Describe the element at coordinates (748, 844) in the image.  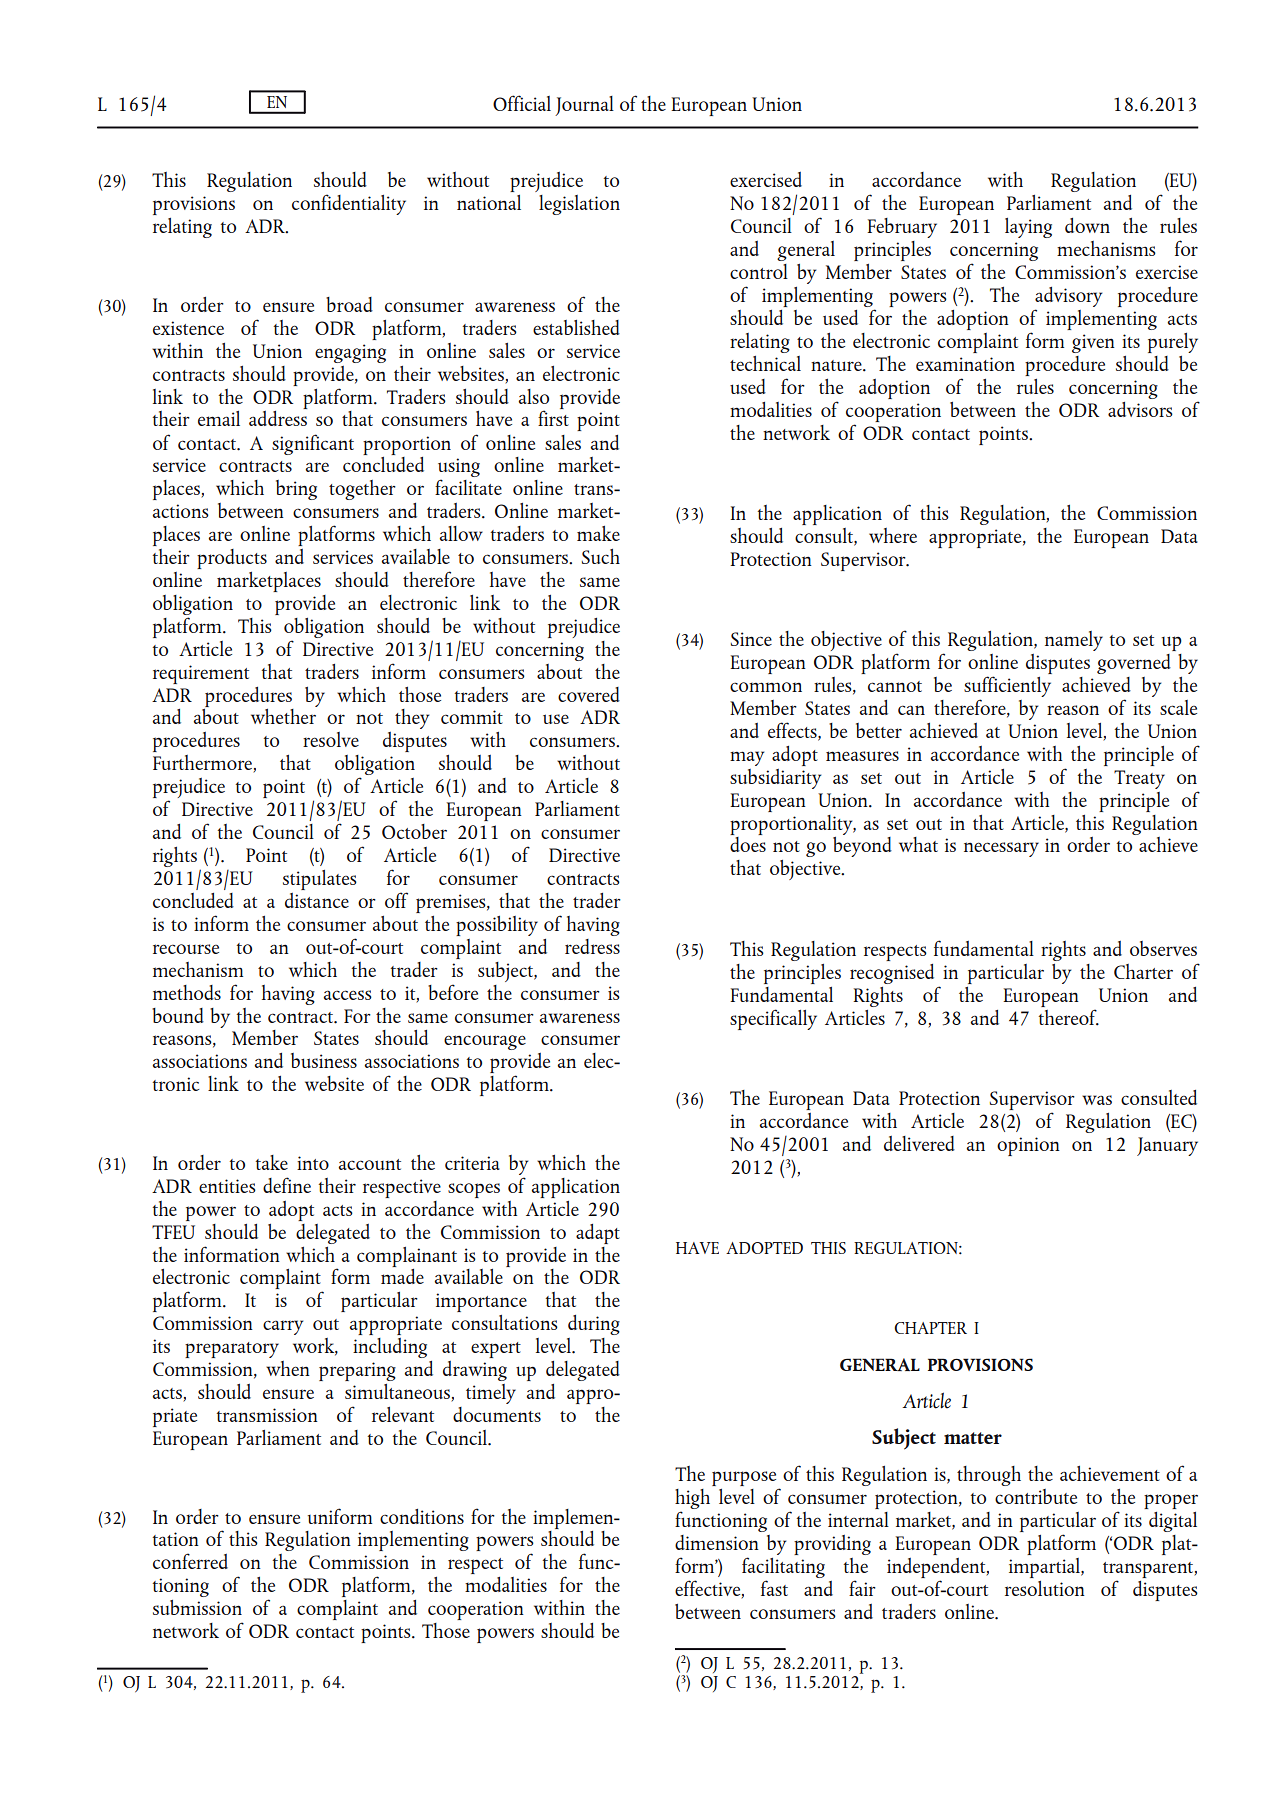
I see `does` at that location.
